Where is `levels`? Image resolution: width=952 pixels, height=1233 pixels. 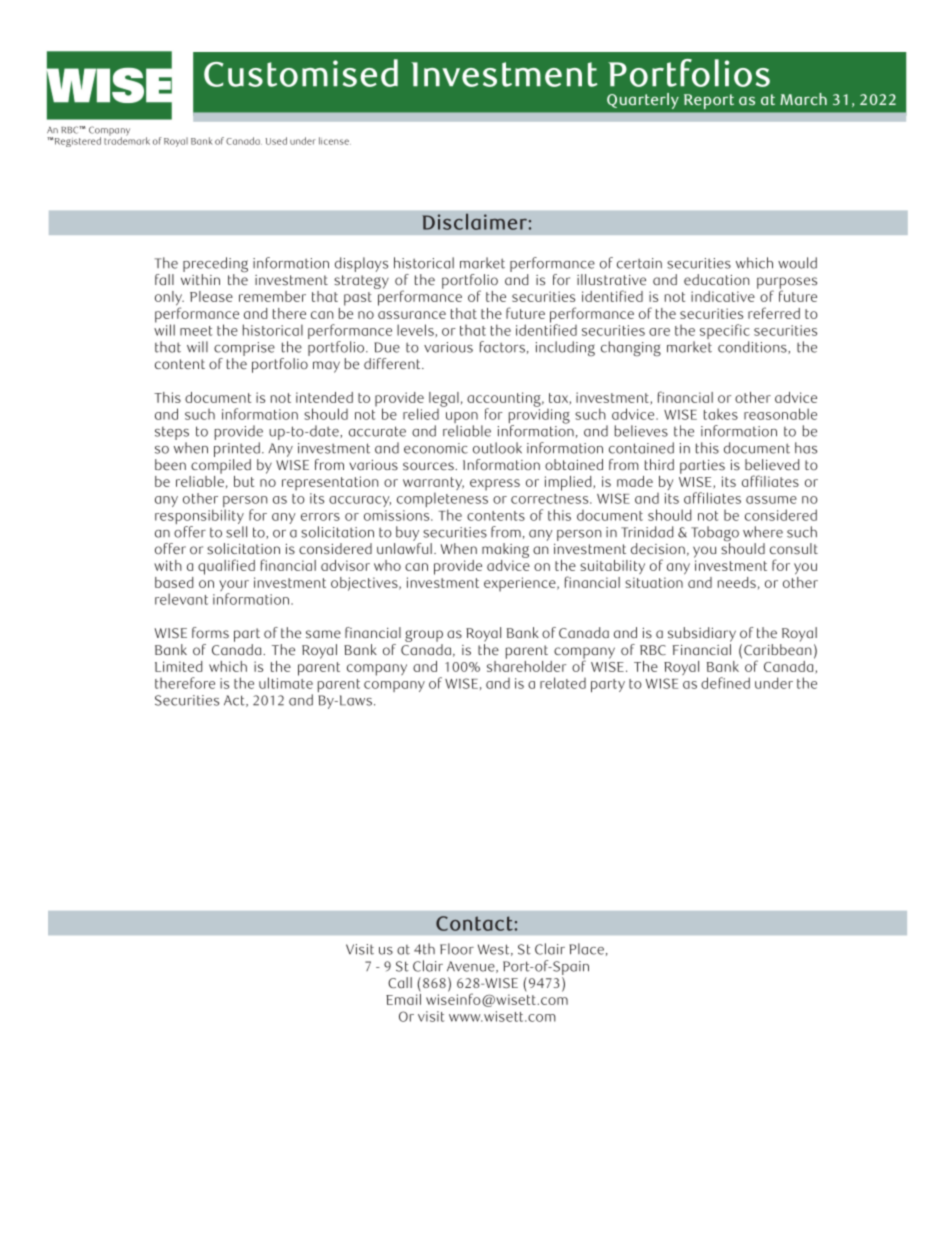
levels is located at coordinates (416, 330).
